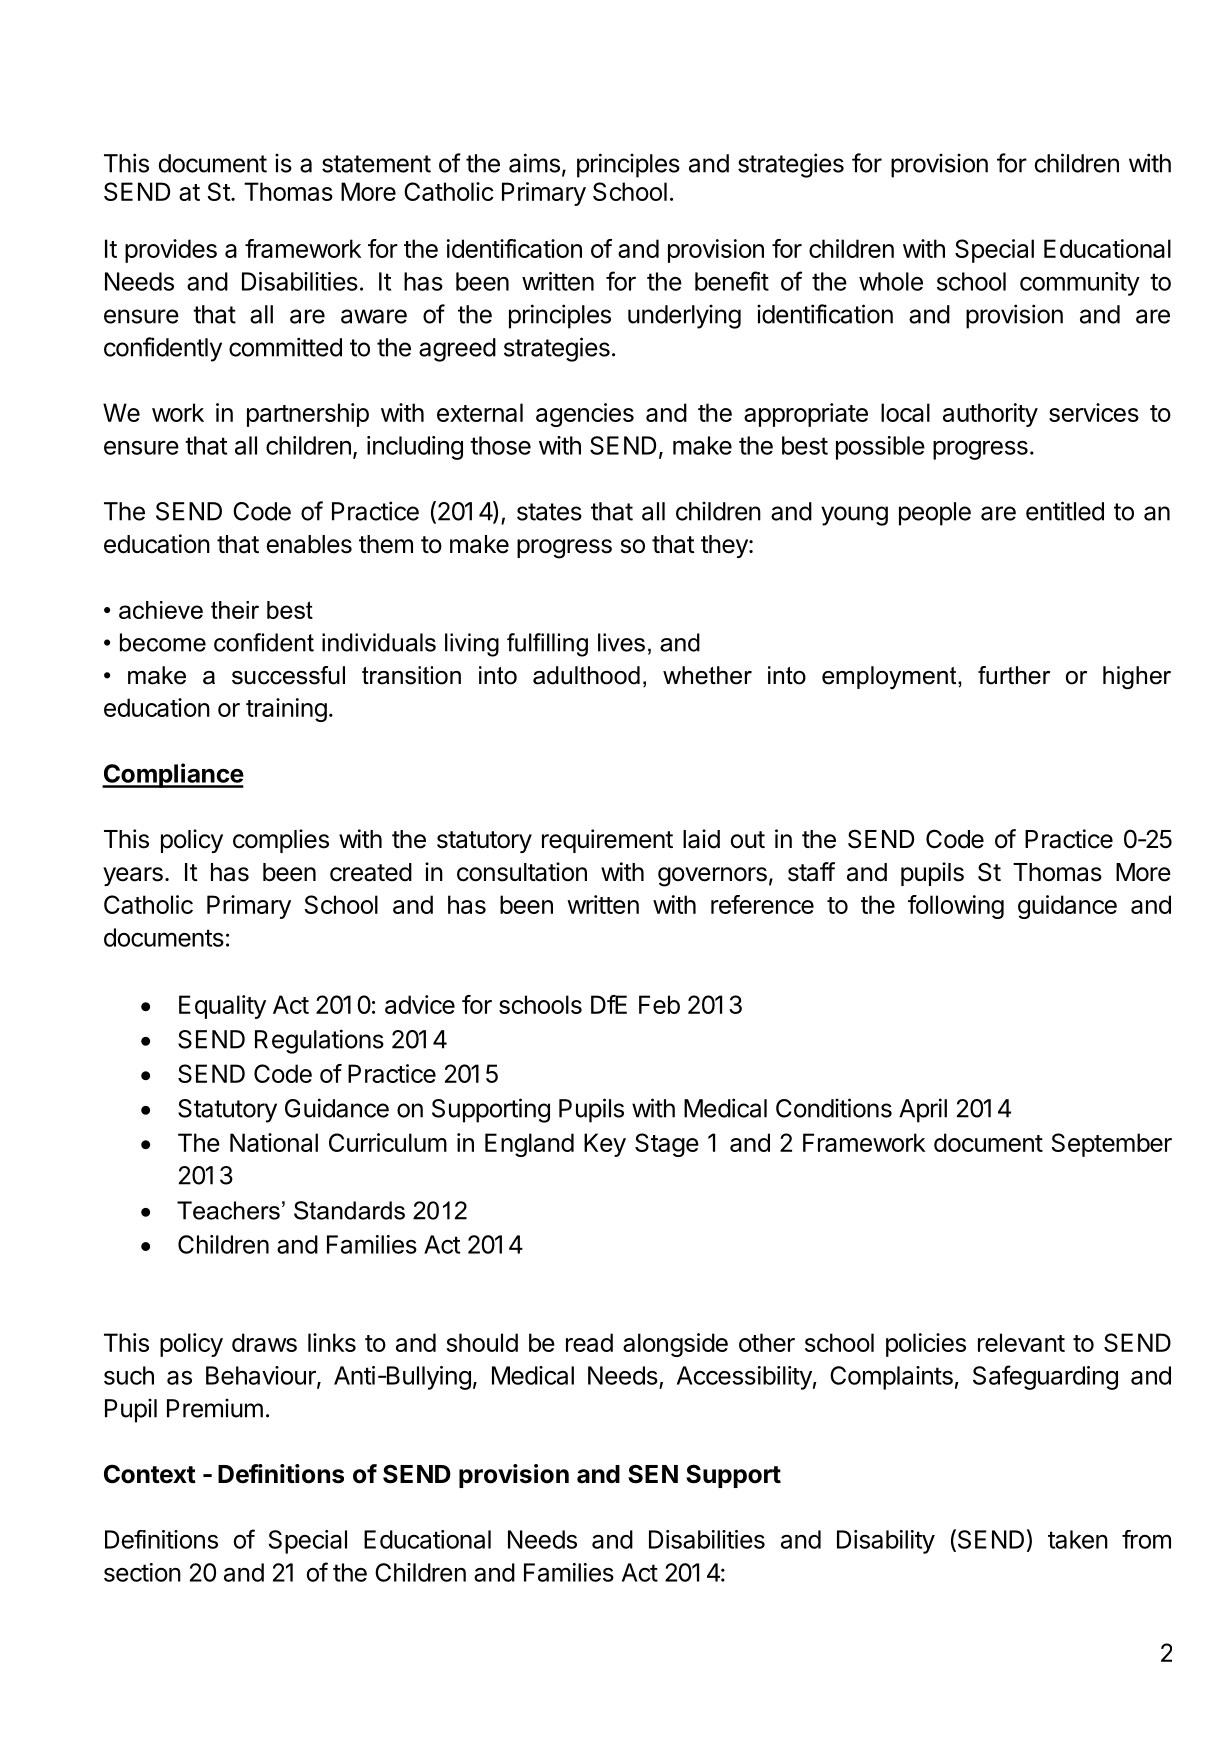  I want to click on provides, so click(171, 251).
